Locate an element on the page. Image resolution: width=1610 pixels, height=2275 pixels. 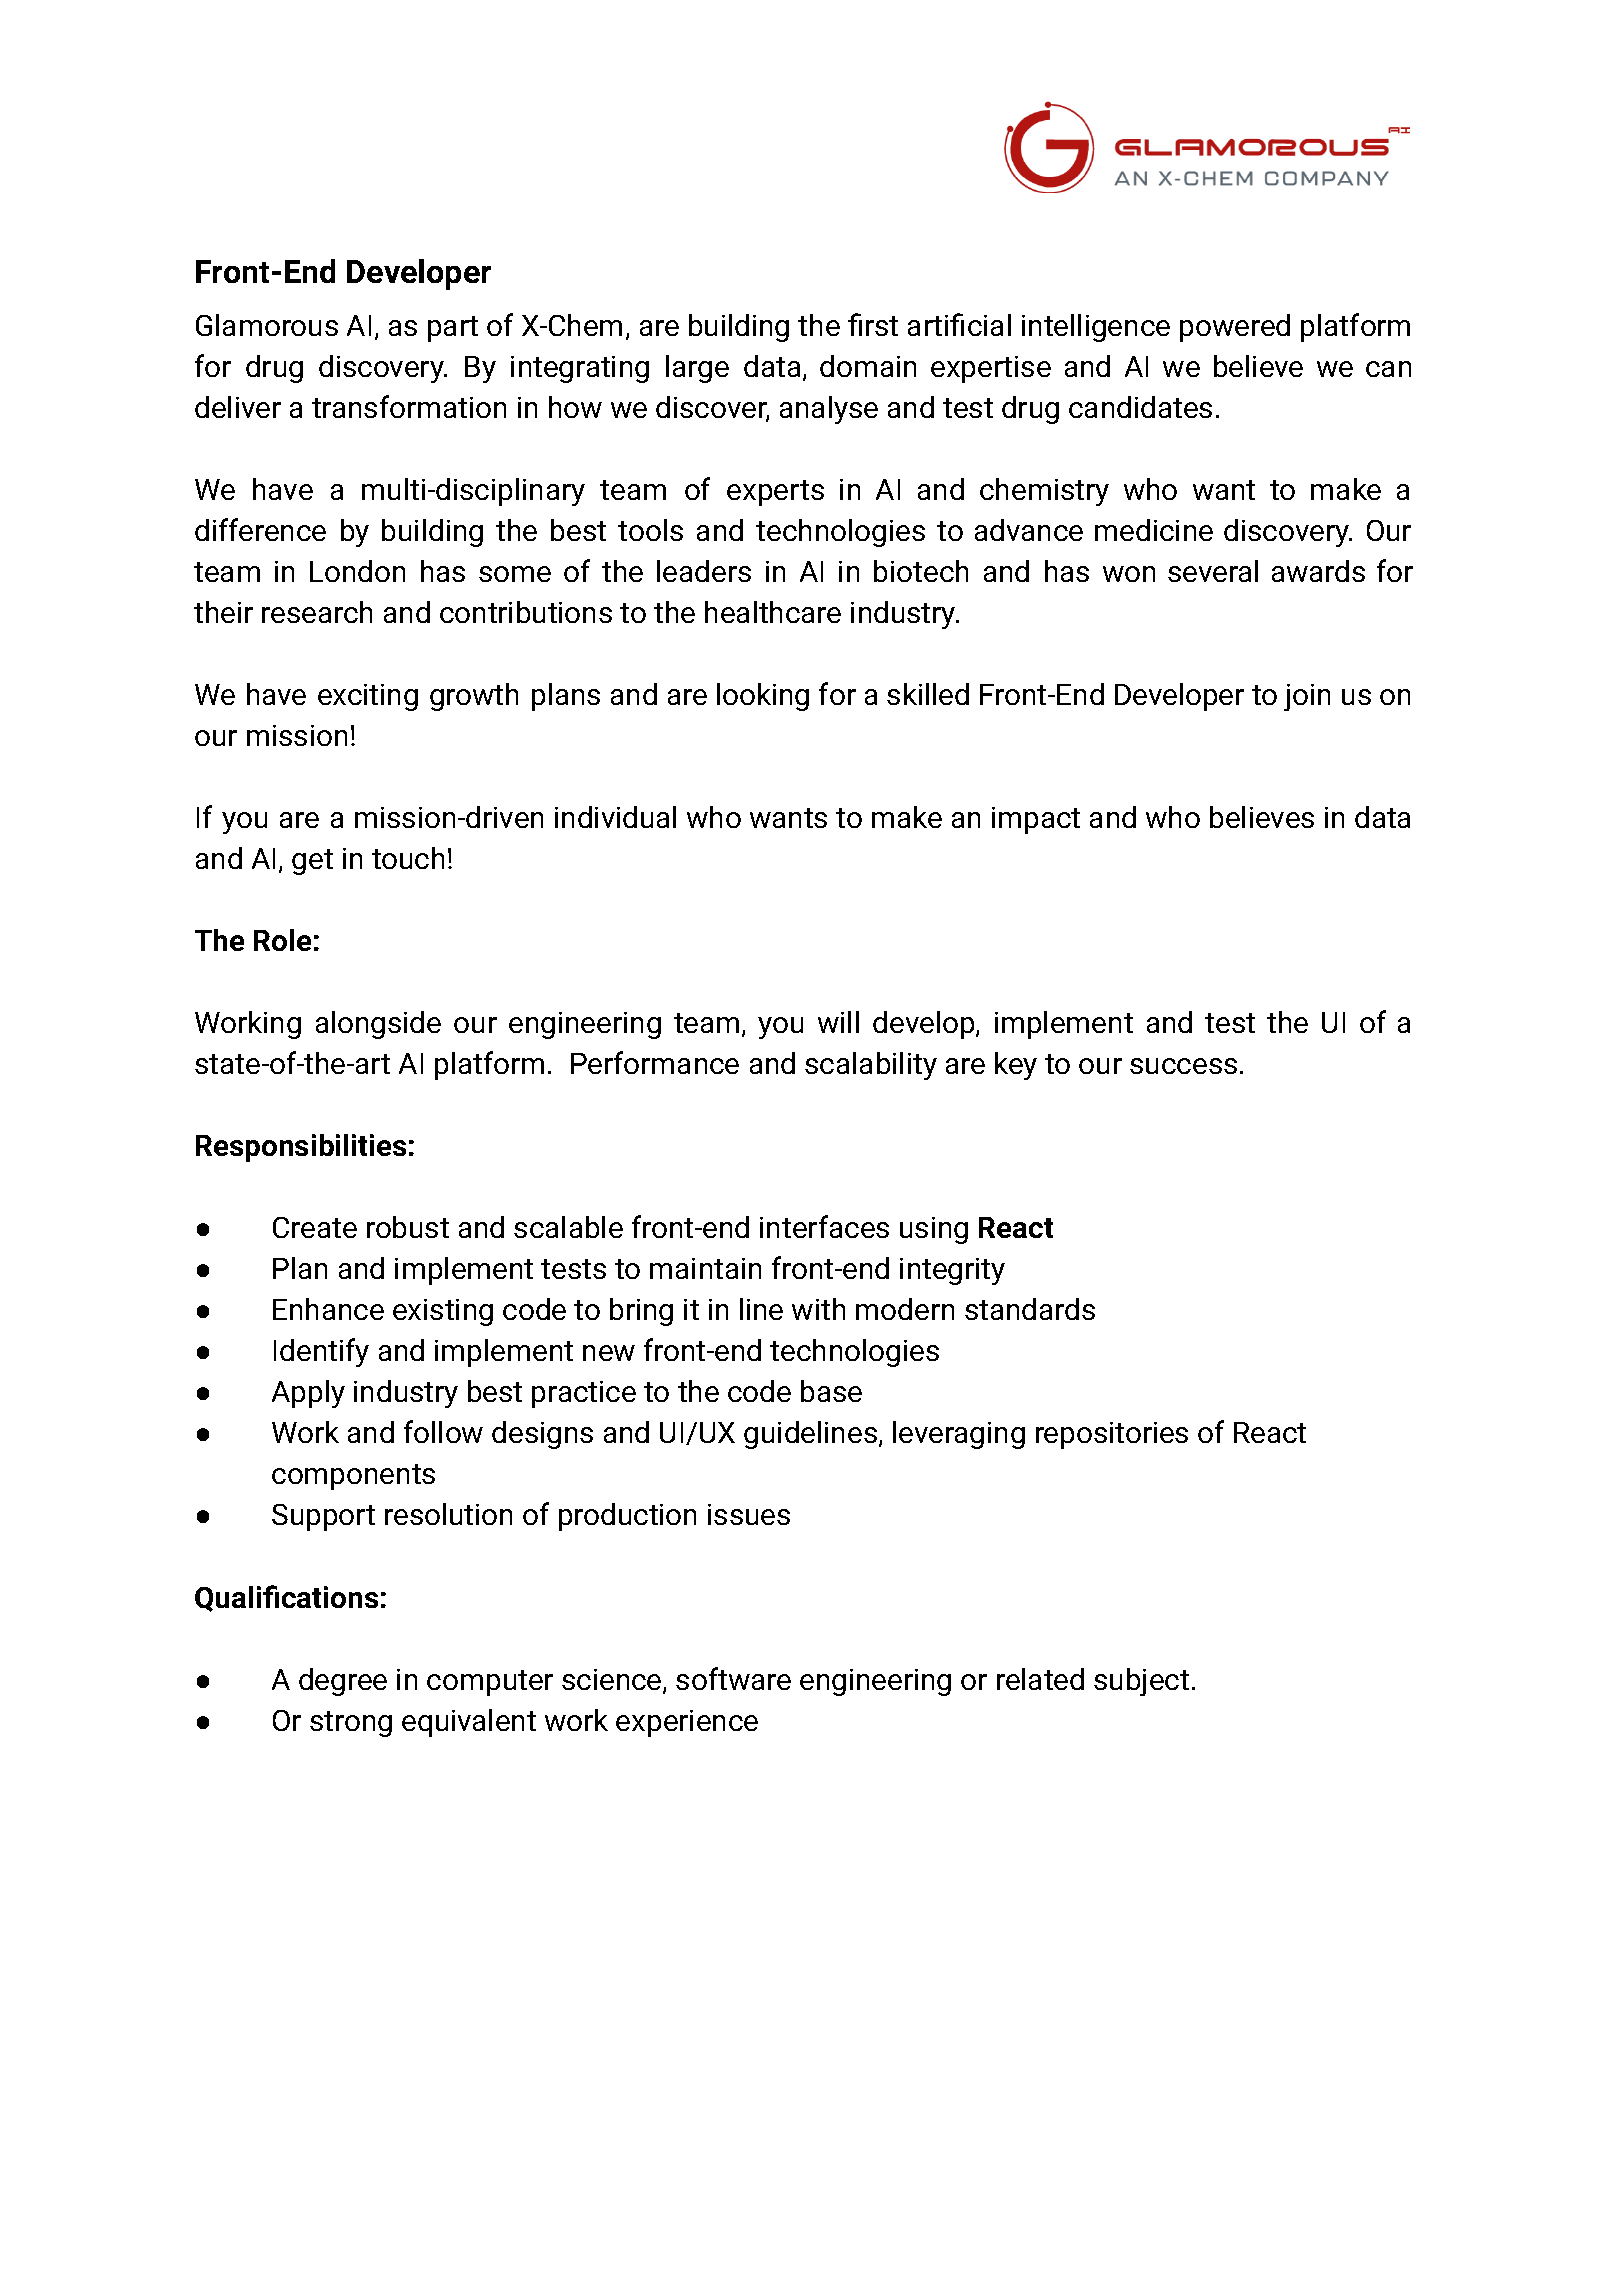
software is located at coordinates (733, 1678).
